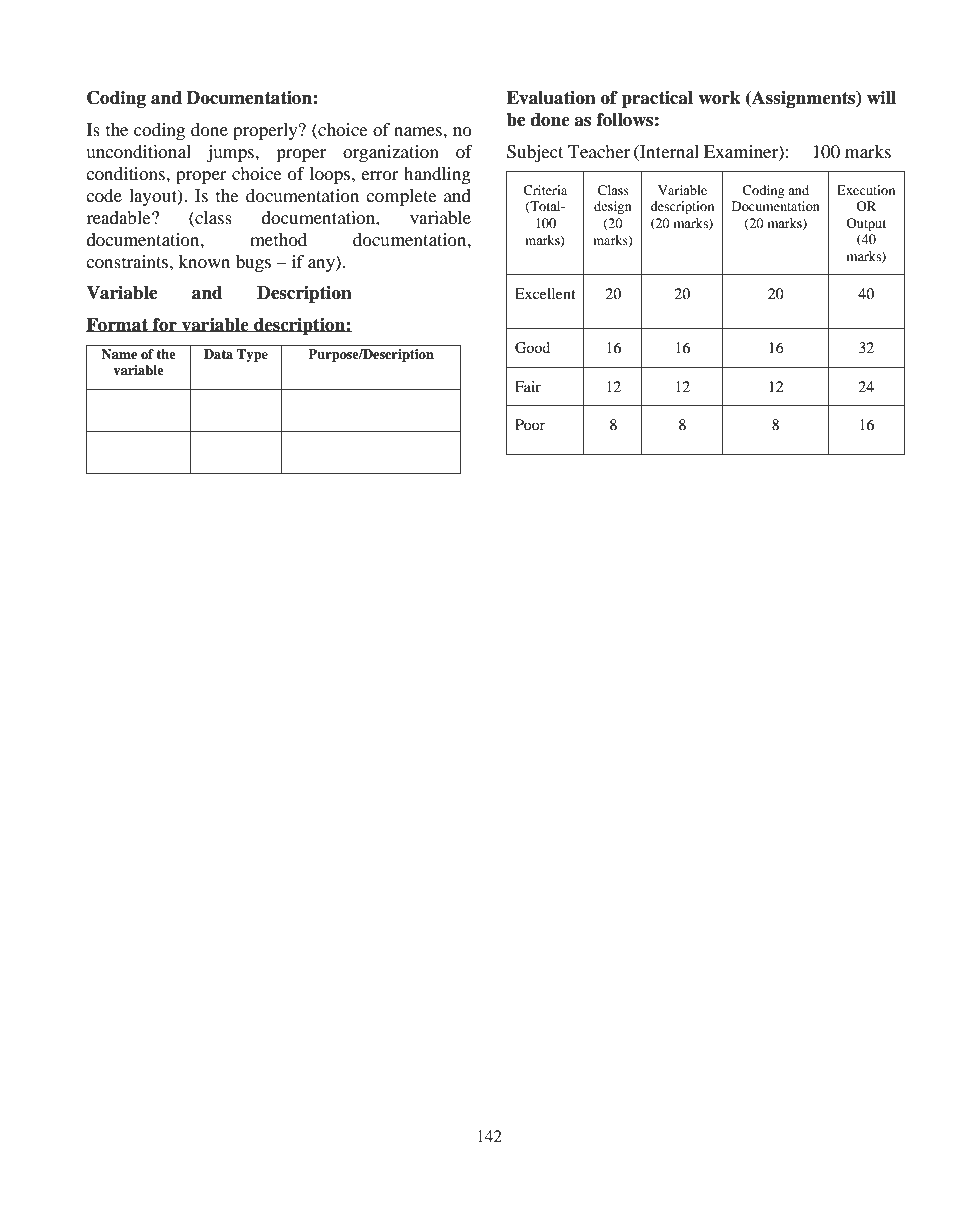  What do you see at coordinates (530, 424) in the document?
I see `Poor` at bounding box center [530, 424].
